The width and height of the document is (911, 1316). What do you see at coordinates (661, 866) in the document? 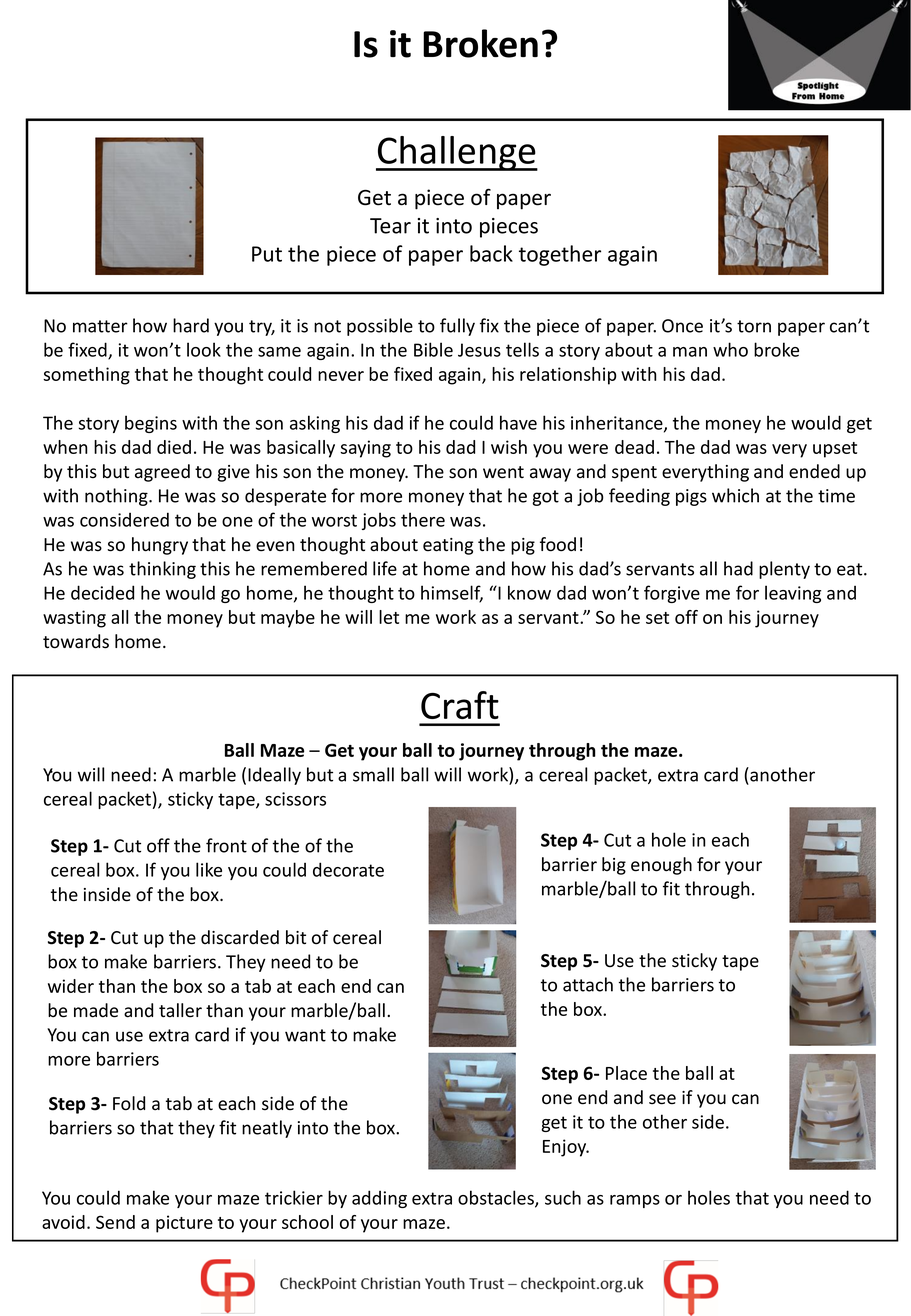
I see `enough` at bounding box center [661, 866].
